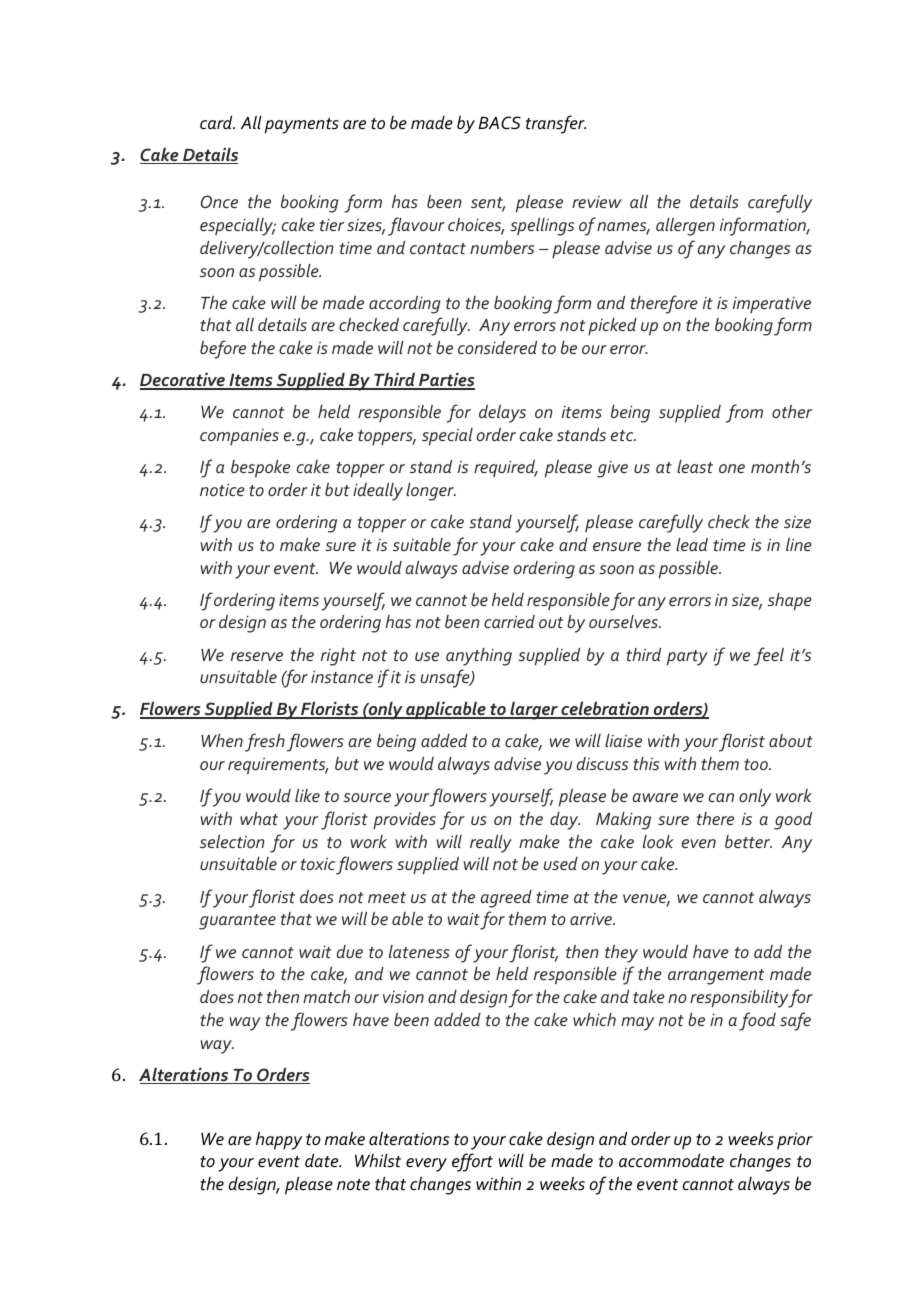  I want to click on happy, so click(279, 1141).
